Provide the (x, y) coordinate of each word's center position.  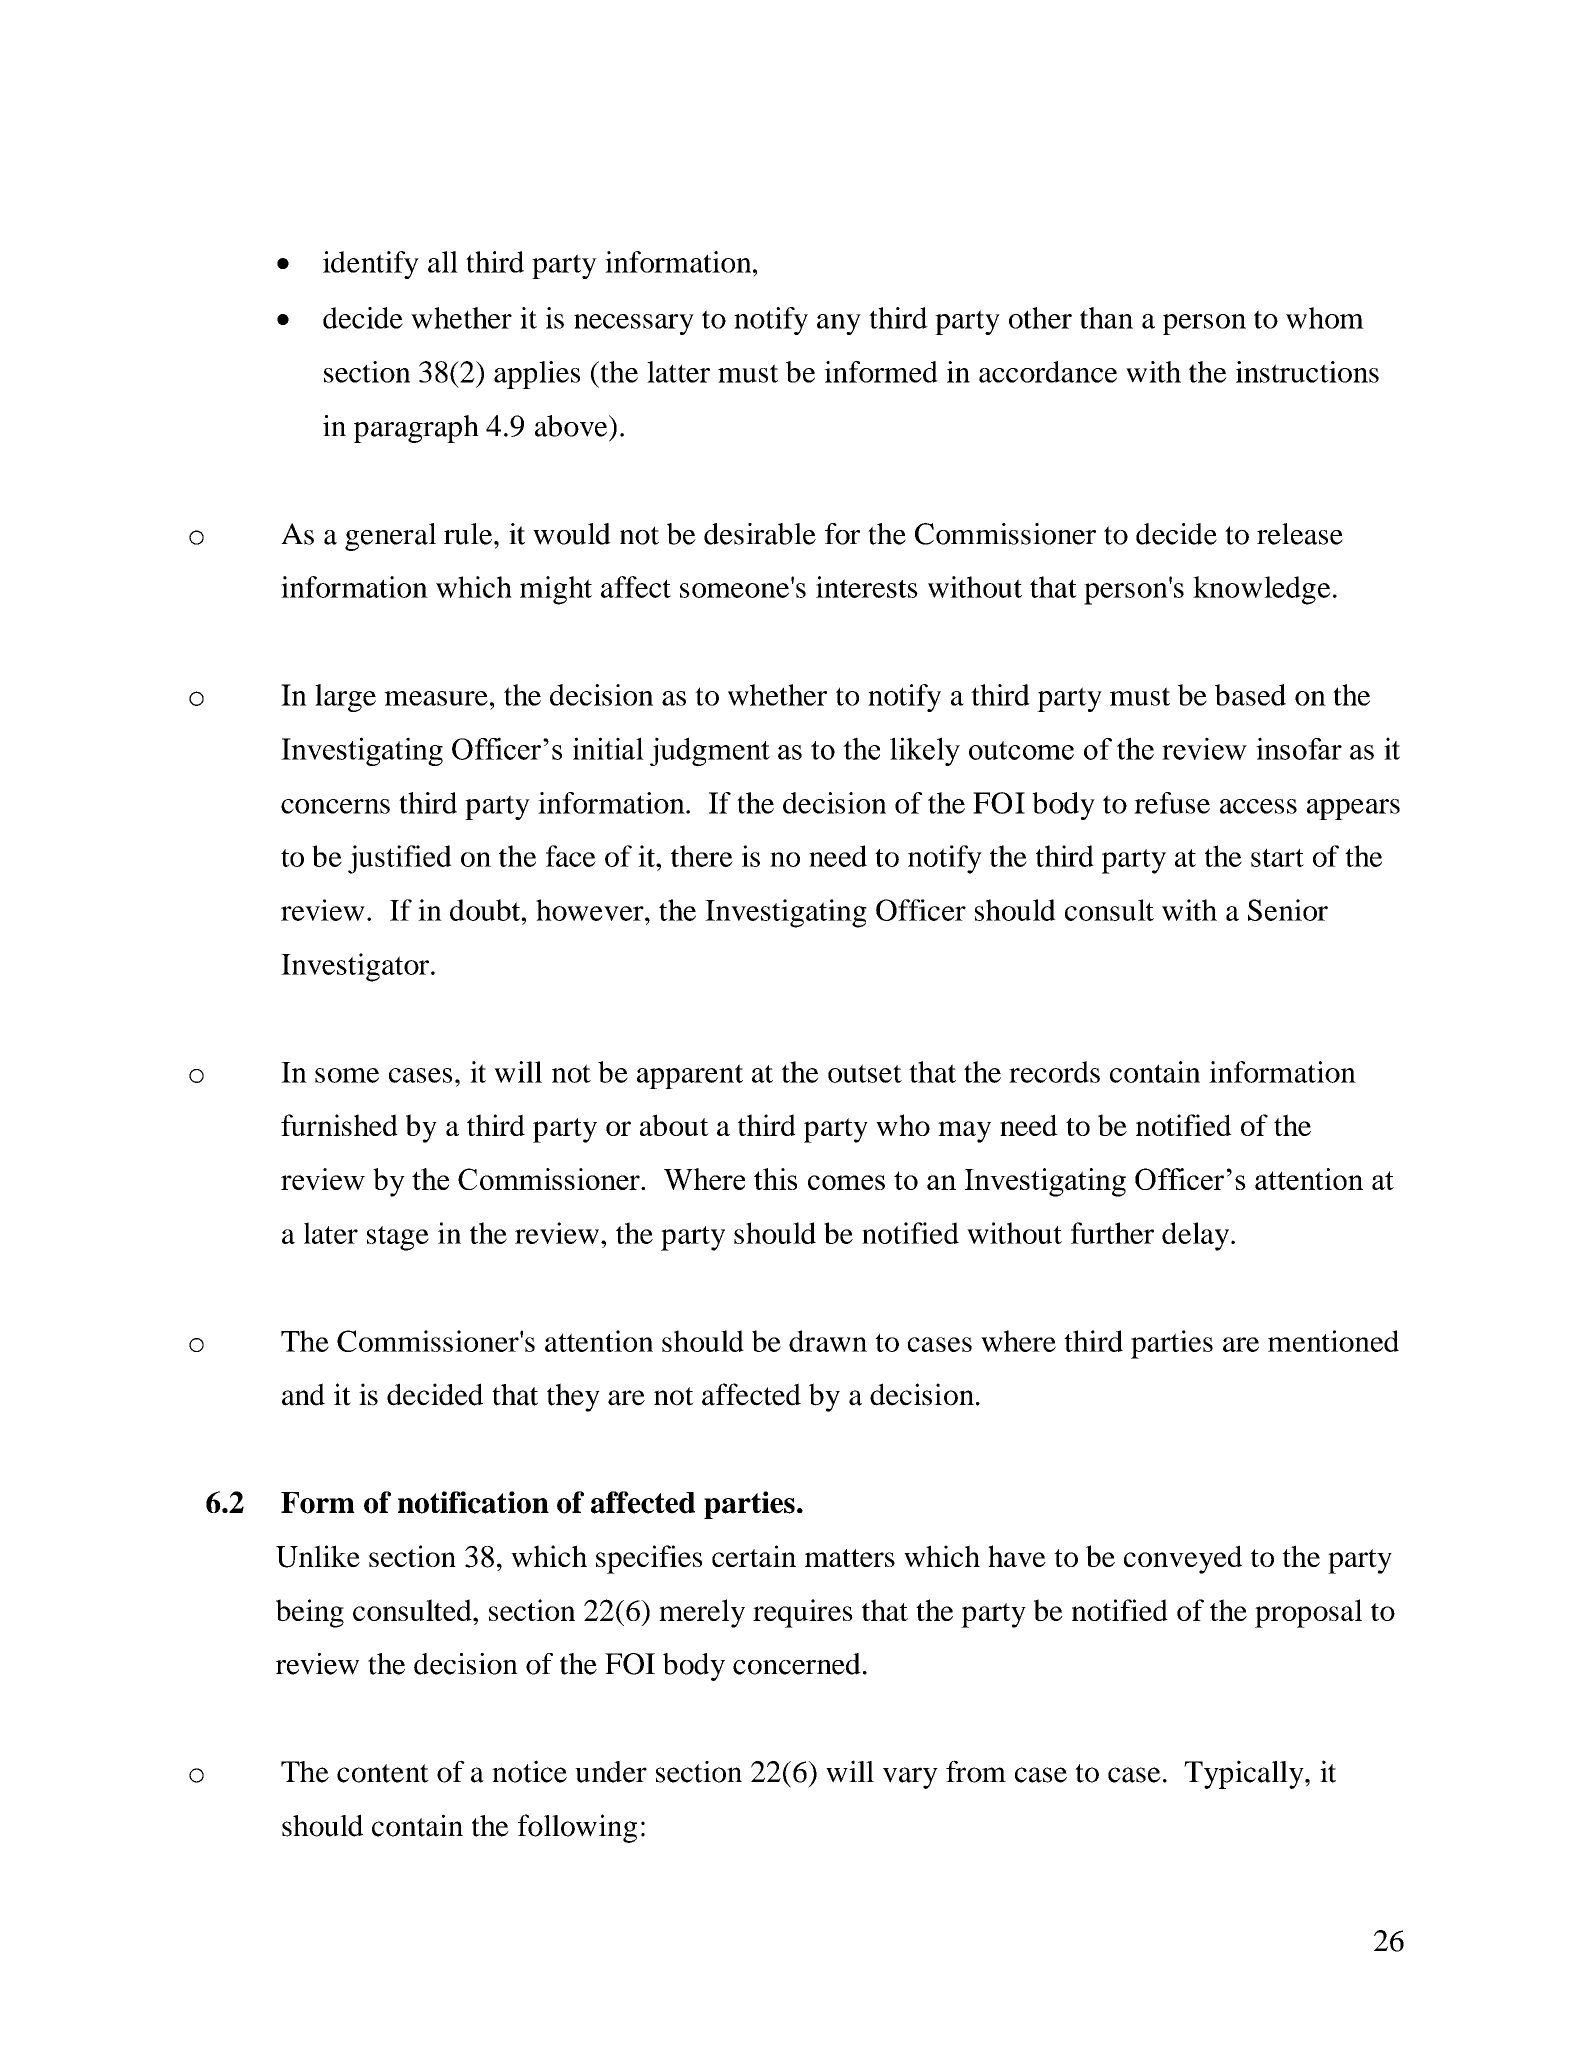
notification (473, 1502)
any (839, 324)
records (1054, 1072)
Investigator (356, 967)
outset (865, 1073)
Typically (1245, 1774)
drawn (828, 1341)
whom (1325, 318)
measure (436, 698)
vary (910, 1778)
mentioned (1333, 1341)
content (383, 1773)
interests (867, 587)
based (1250, 695)
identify (371, 265)
